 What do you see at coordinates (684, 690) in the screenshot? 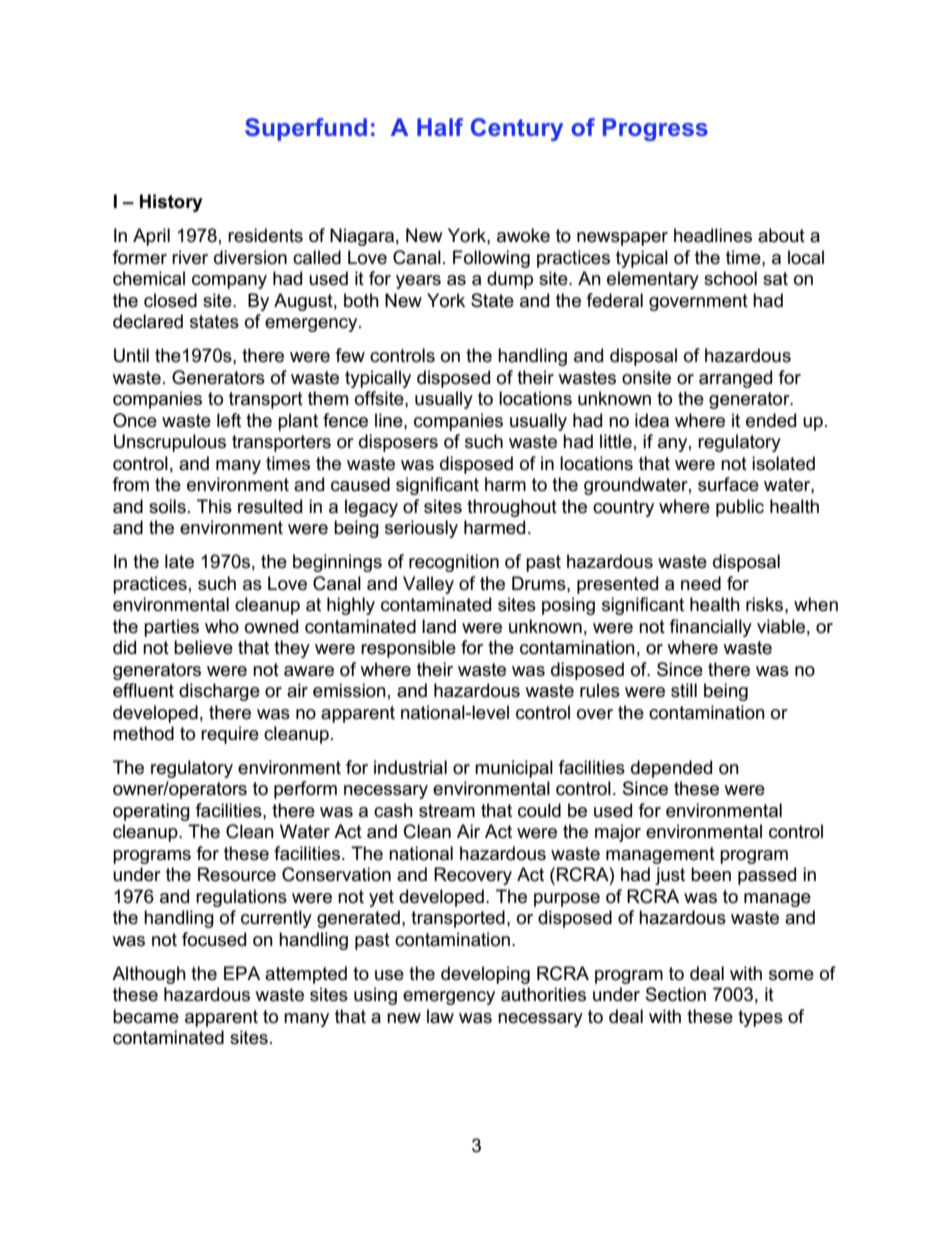
I see `still` at bounding box center [684, 690].
